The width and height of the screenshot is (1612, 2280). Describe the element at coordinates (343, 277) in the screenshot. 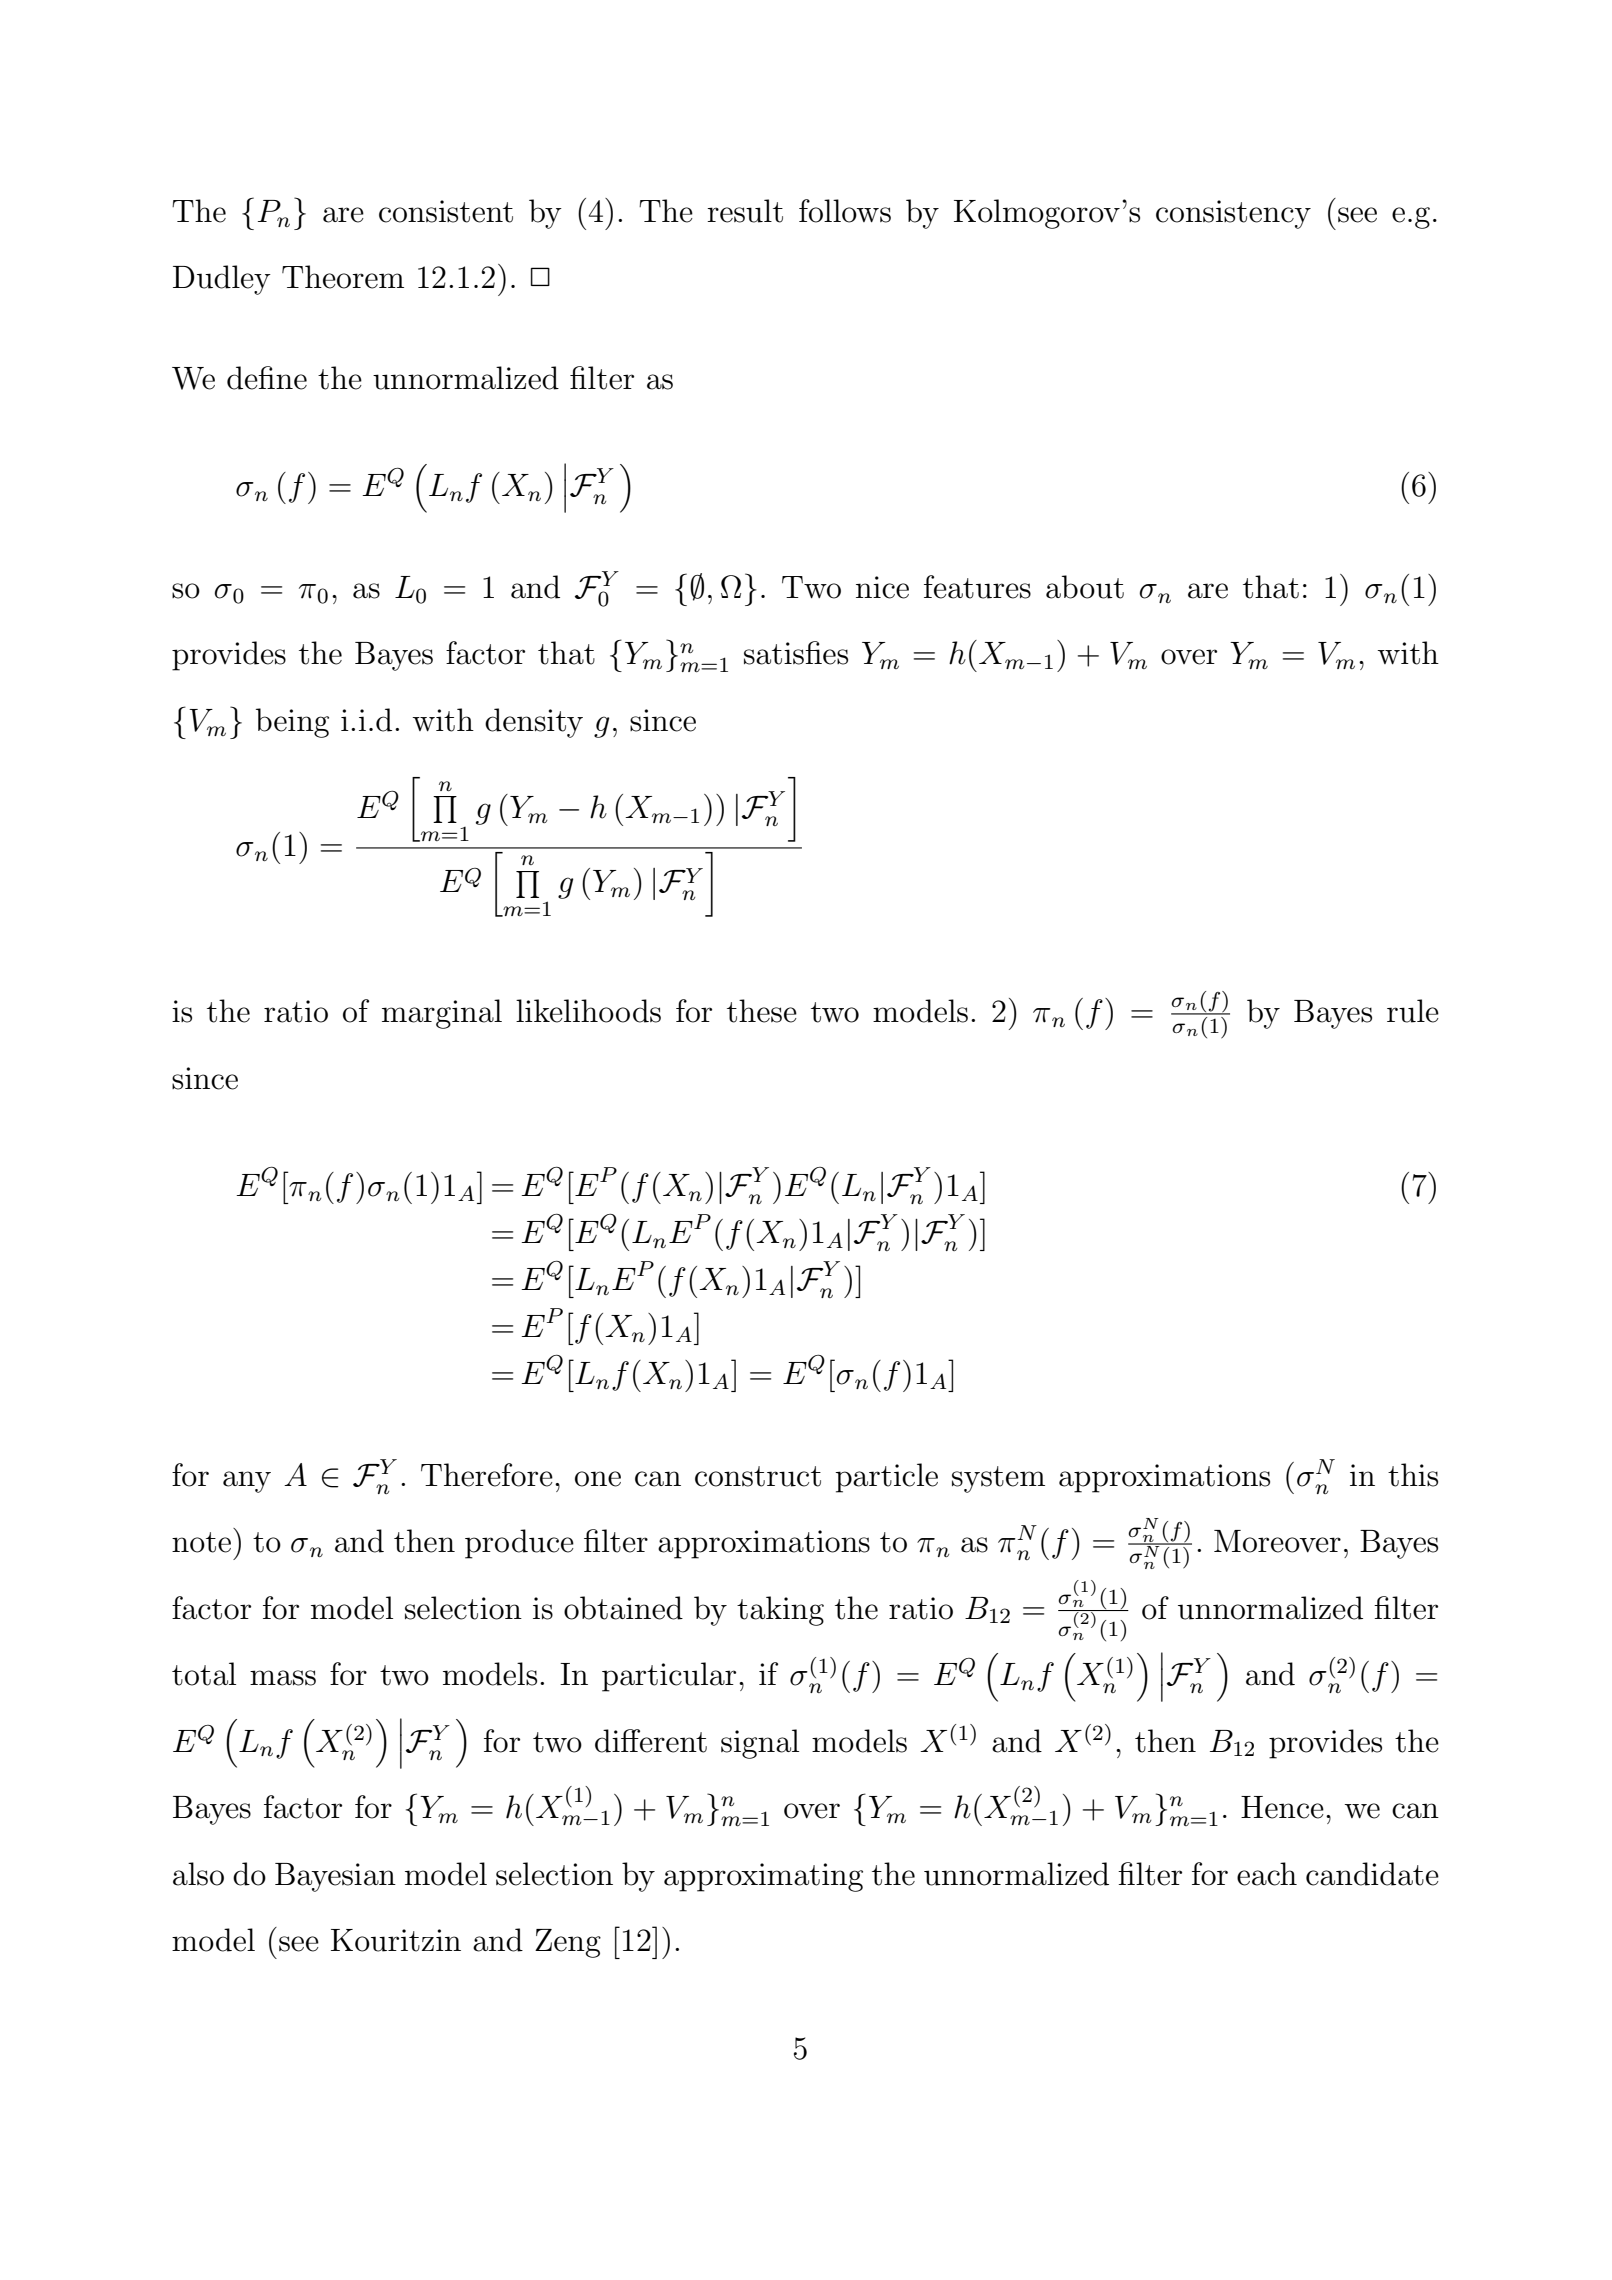

I see `Theorem` at that location.
